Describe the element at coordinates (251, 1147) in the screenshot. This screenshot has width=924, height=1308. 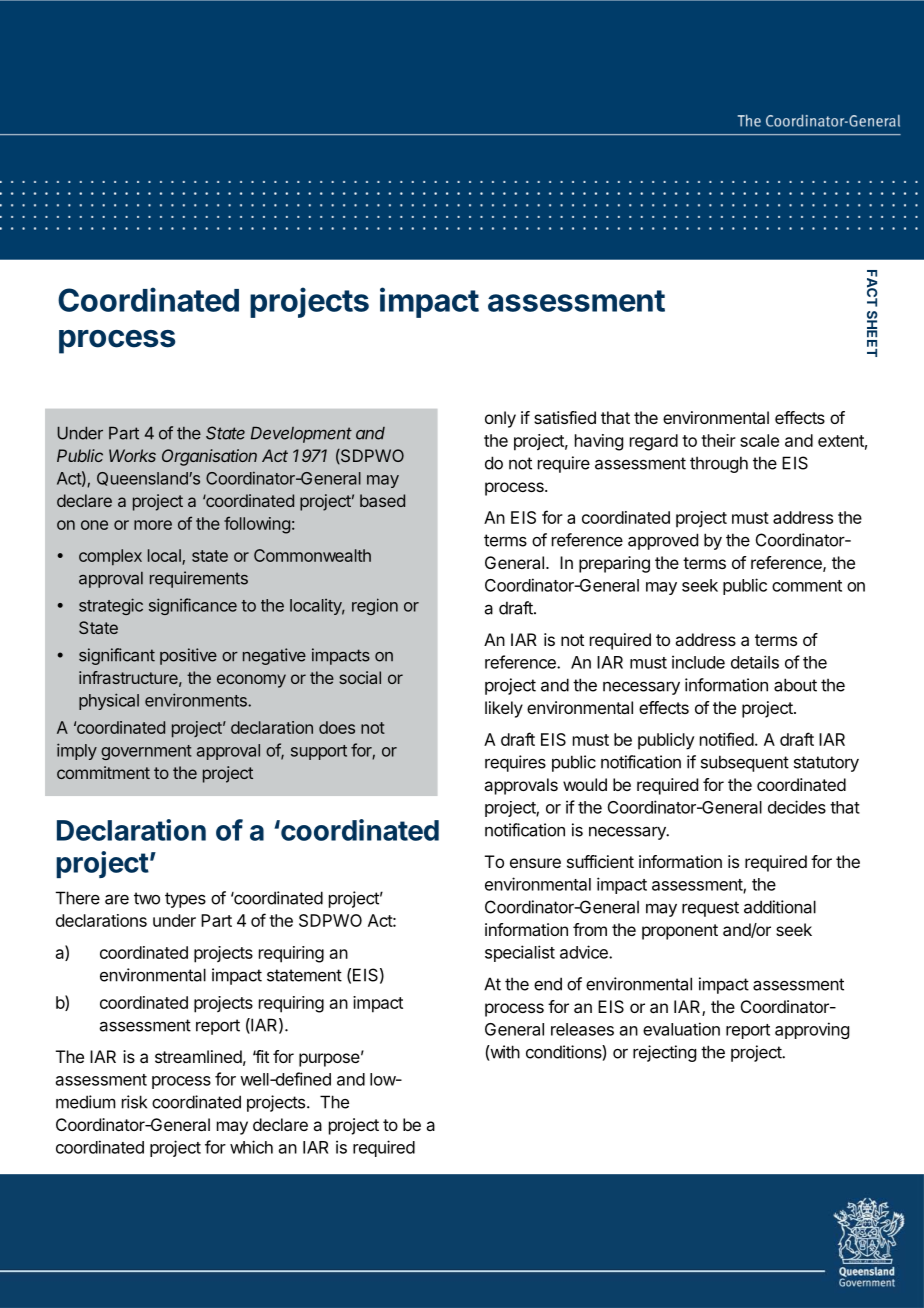
I see `which` at that location.
